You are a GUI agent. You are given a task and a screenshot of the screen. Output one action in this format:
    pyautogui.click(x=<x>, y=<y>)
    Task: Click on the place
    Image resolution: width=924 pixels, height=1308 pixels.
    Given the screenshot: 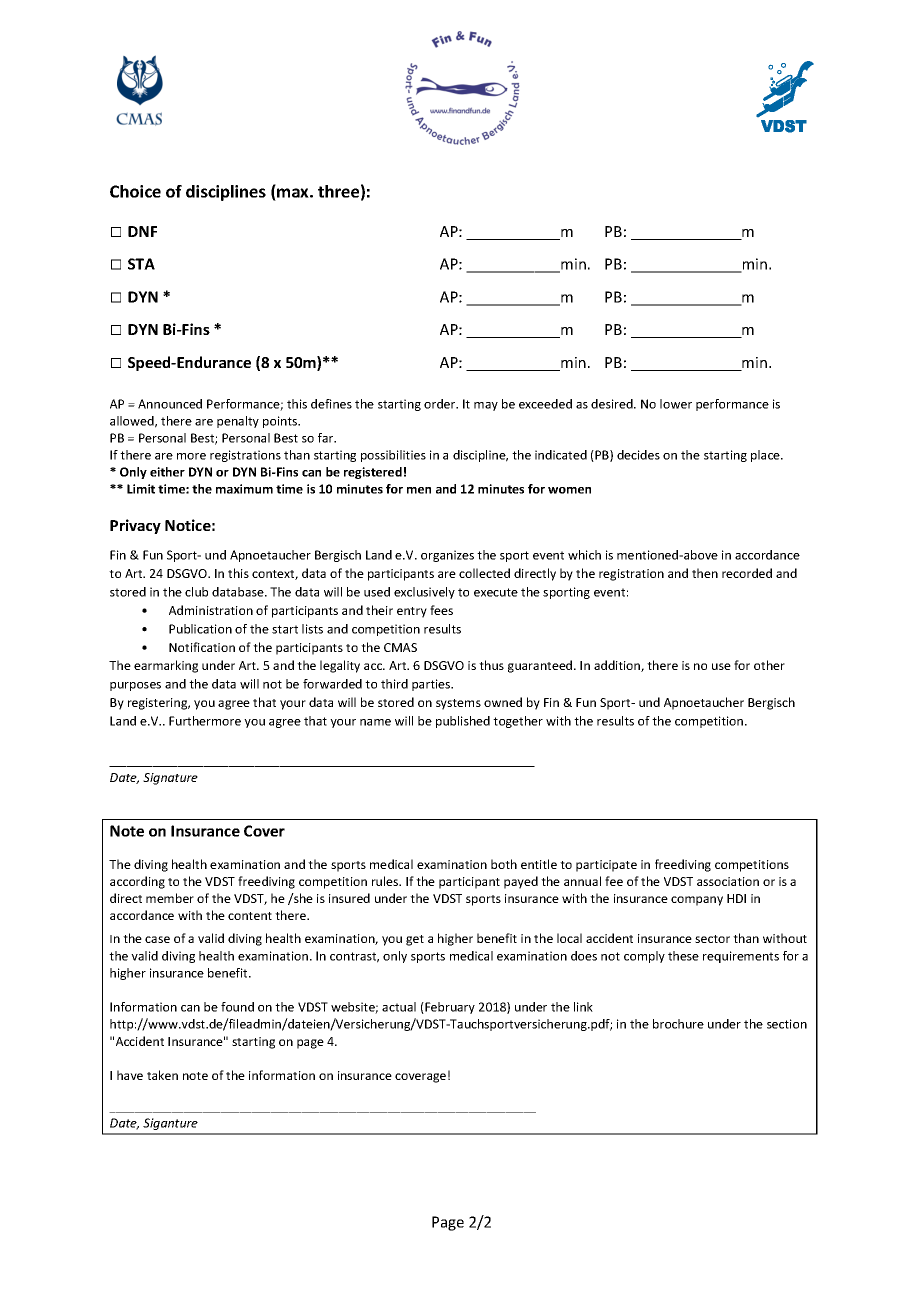 What is the action you would take?
    pyautogui.click(x=766, y=456)
